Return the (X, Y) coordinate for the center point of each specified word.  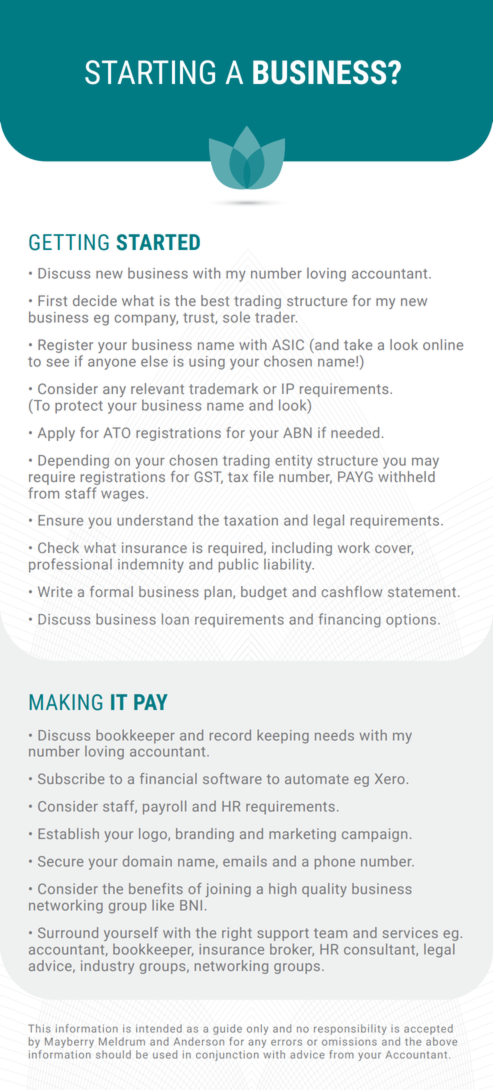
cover (394, 550)
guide (227, 1029)
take (358, 344)
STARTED (158, 242)
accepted (428, 1029)
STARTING (150, 72)
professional (70, 565)
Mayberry (69, 1042)
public (238, 565)
